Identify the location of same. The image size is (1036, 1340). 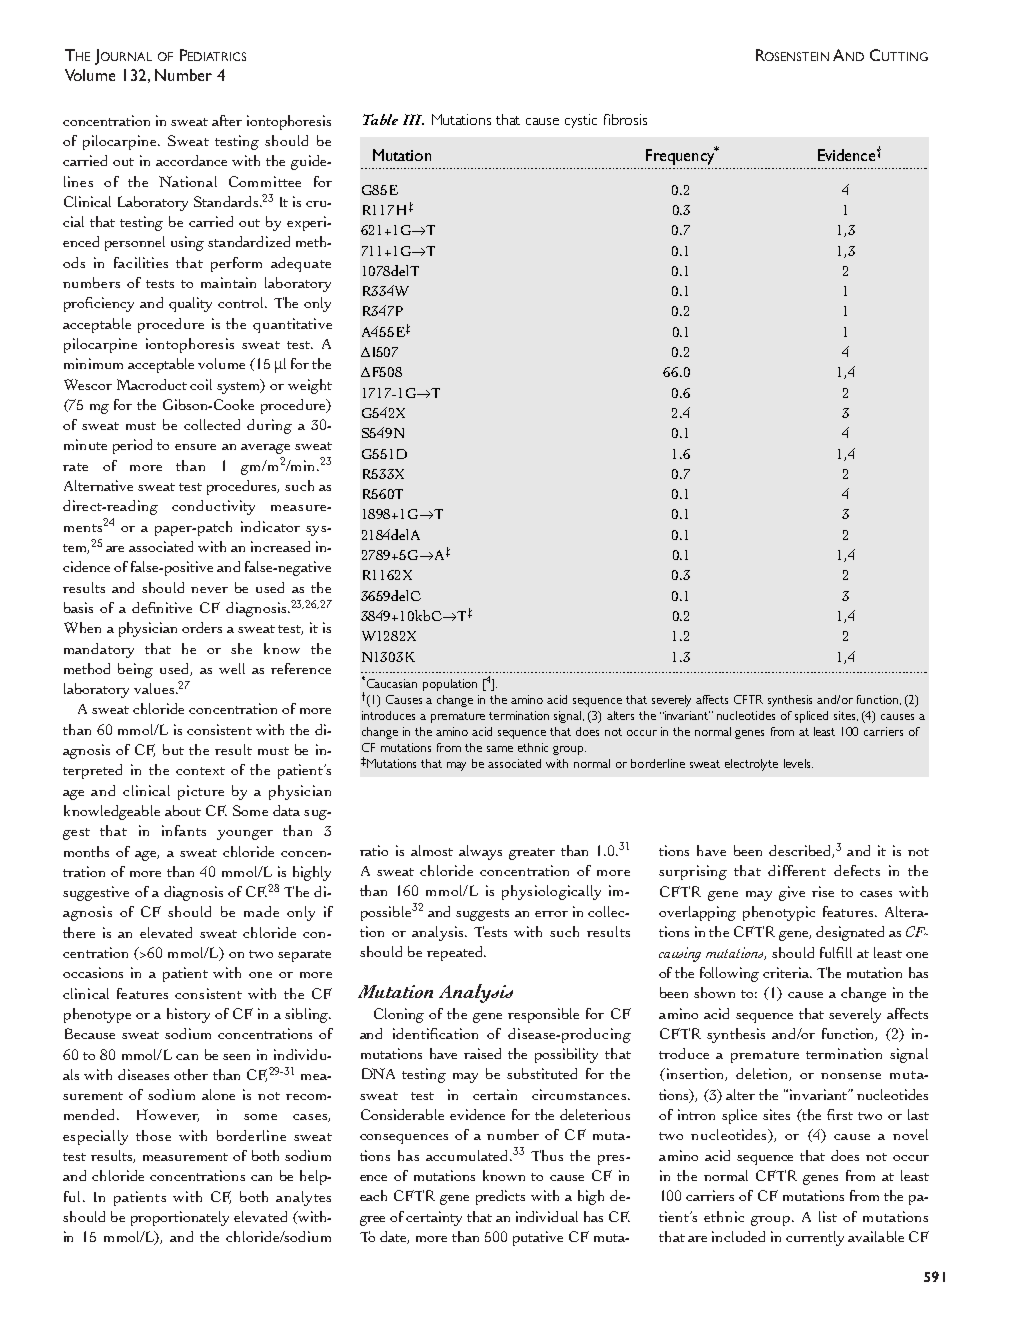
(500, 749).
